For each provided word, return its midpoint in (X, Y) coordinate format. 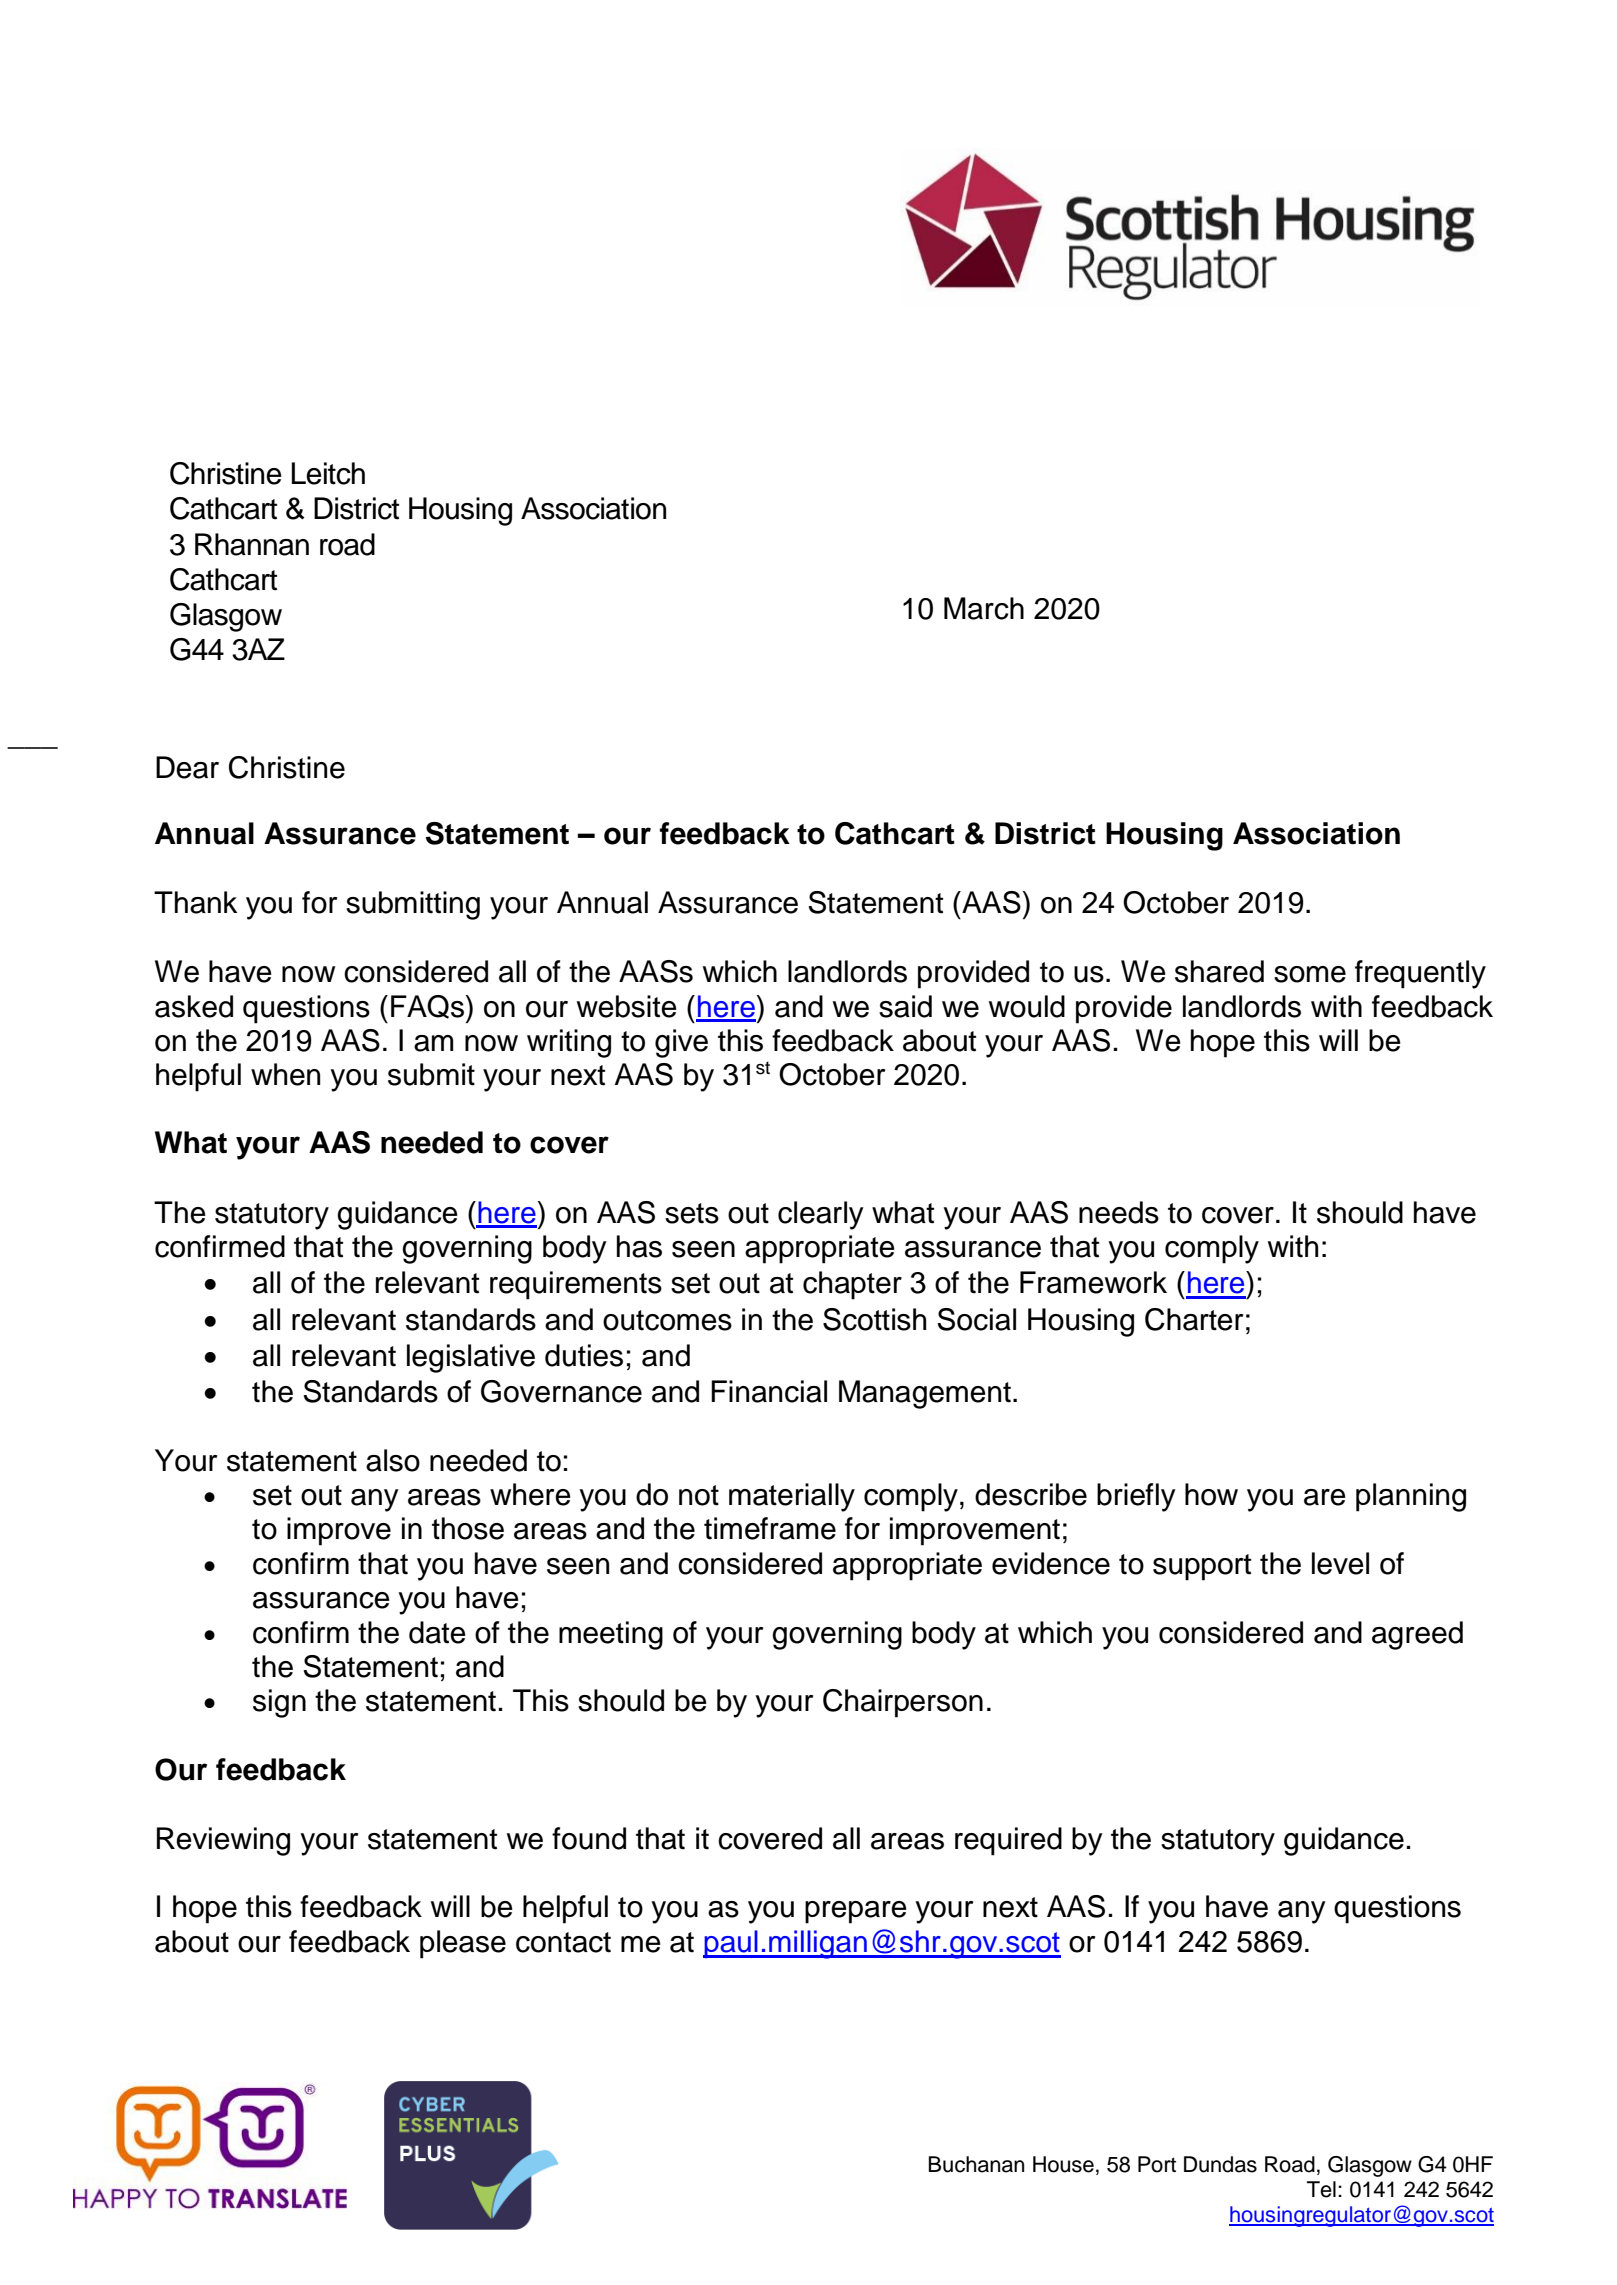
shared (1219, 971)
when (285, 1074)
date (437, 1632)
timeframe (770, 1528)
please (463, 1944)
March (984, 608)
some (1310, 974)
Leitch (328, 473)
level (1340, 1563)
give (681, 1043)
